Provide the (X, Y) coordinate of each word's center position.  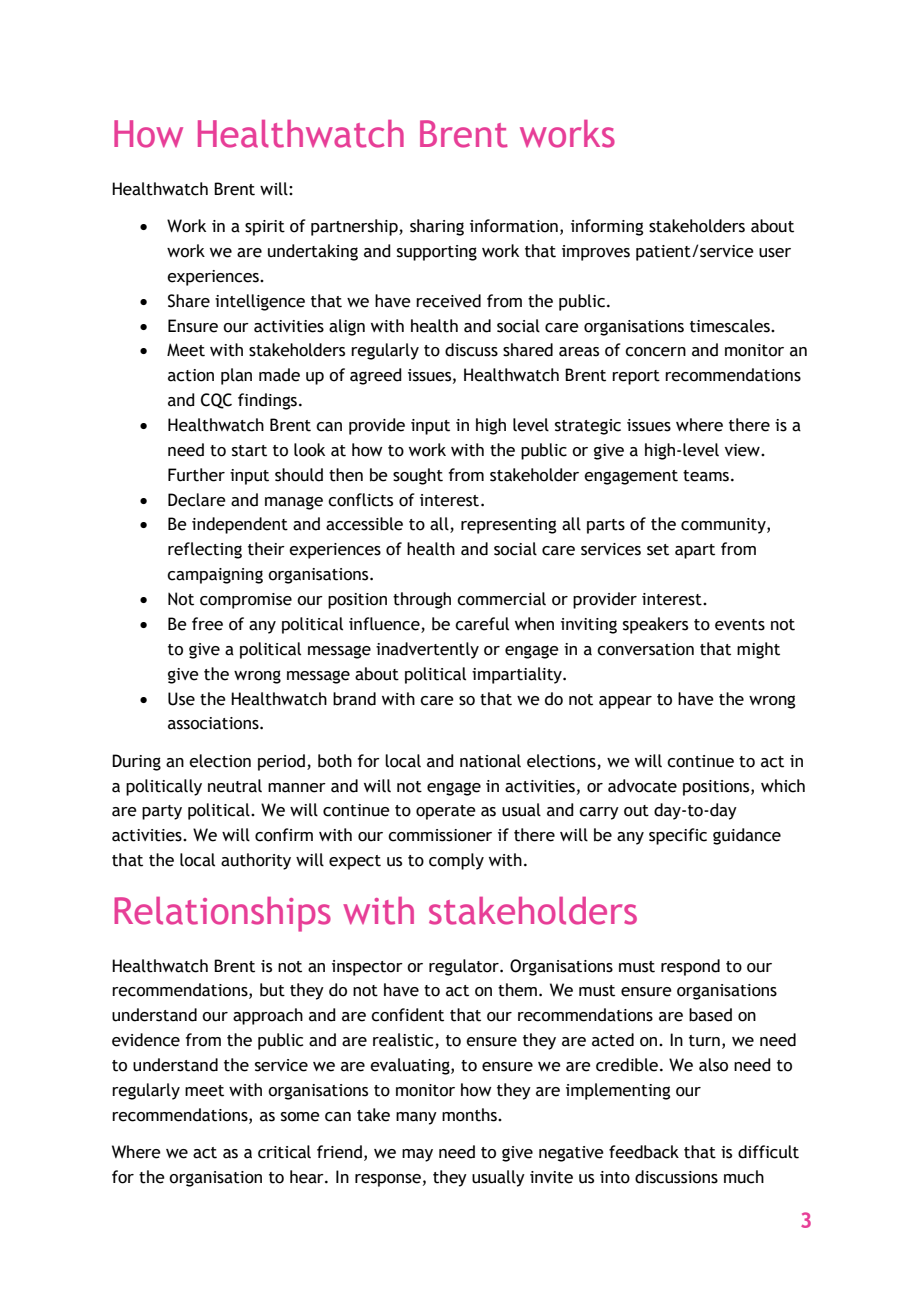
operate (446, 812)
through (422, 600)
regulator (465, 967)
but (272, 990)
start (249, 451)
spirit (265, 228)
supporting (437, 253)
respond (690, 967)
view (743, 450)
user (775, 253)
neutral (235, 786)
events (740, 625)
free (207, 624)
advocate (642, 786)
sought (418, 476)
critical (284, 1152)
